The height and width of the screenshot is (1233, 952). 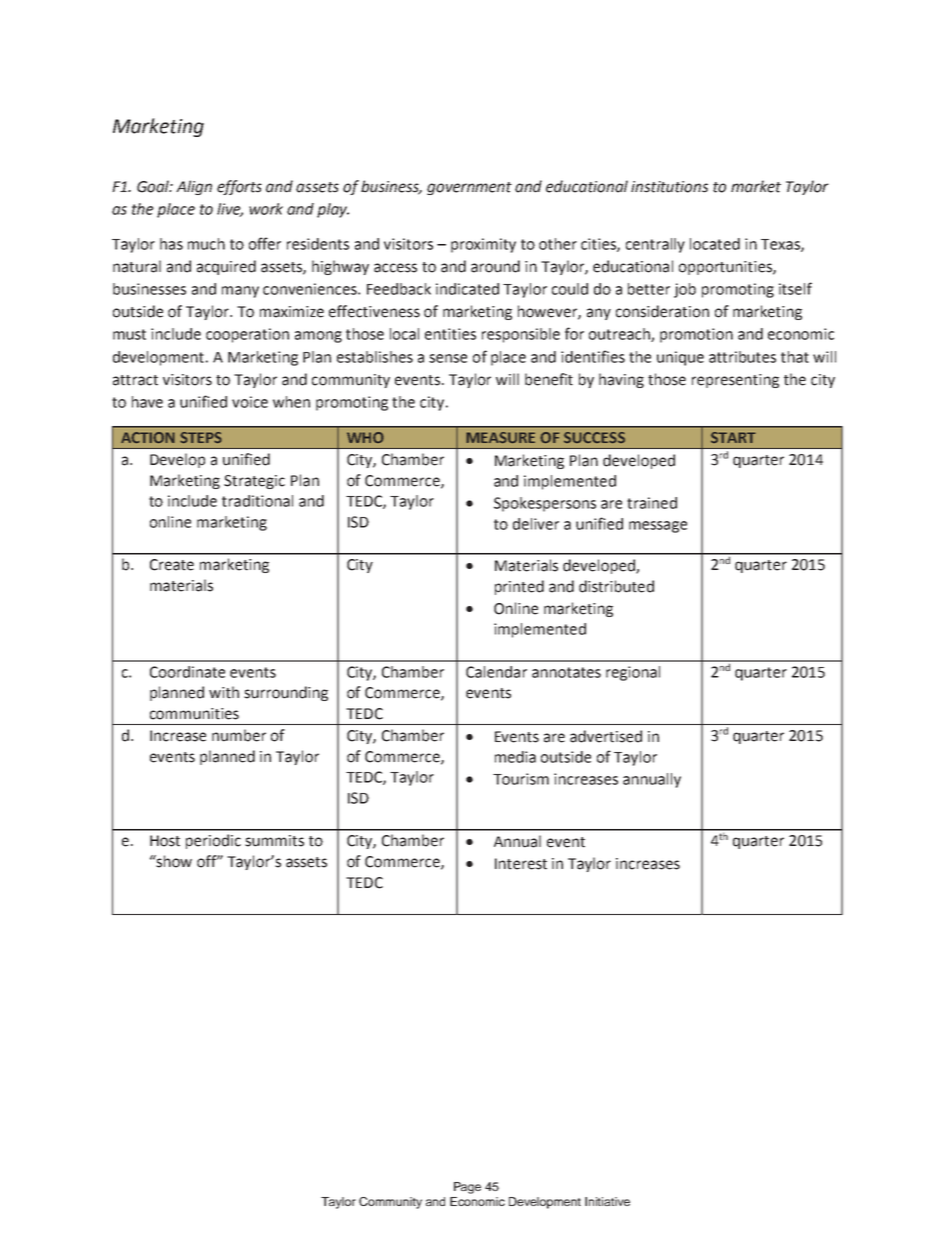 I want to click on media, so click(x=515, y=757).
